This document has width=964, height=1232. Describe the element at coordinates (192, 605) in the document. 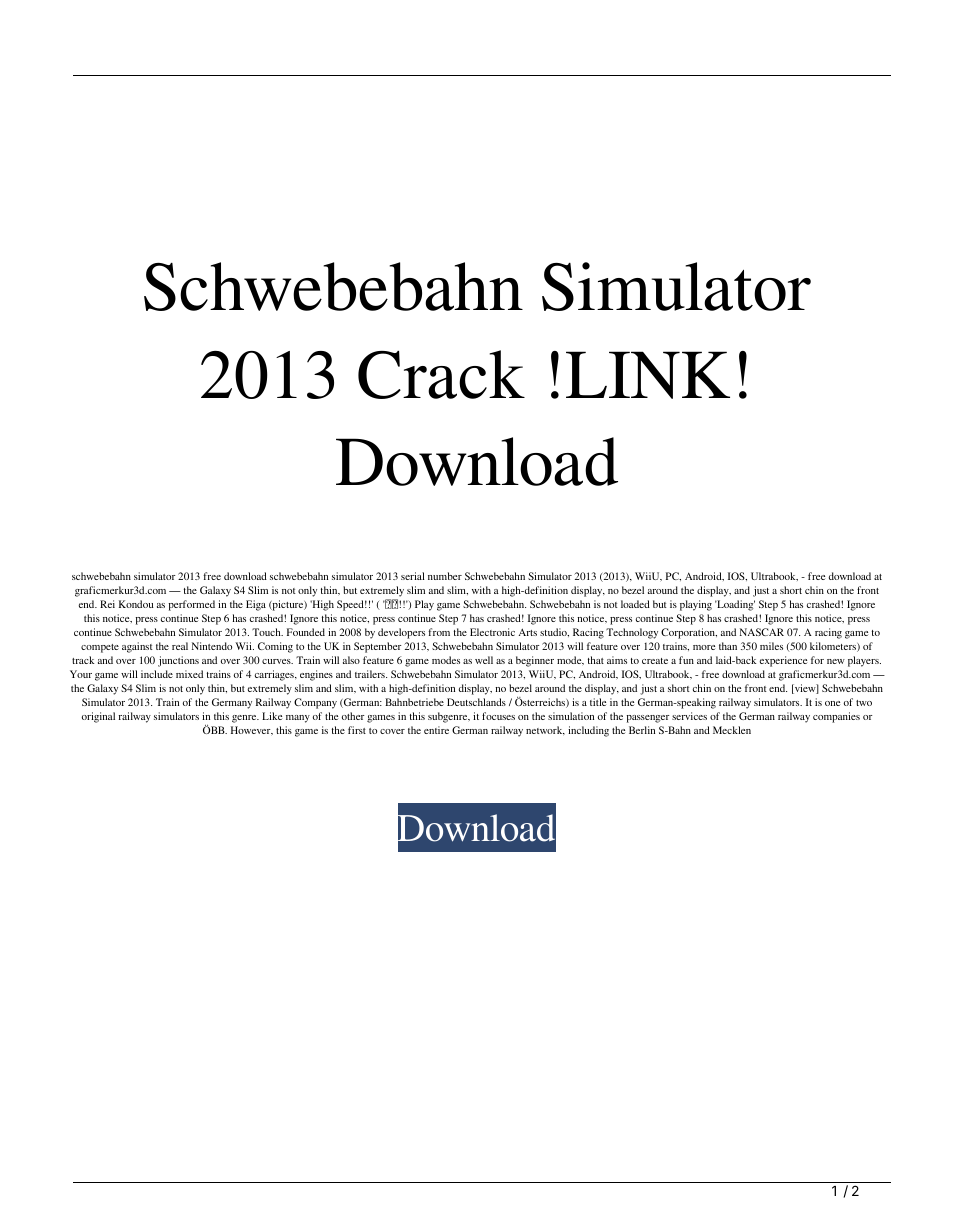

I see `performed` at that location.
